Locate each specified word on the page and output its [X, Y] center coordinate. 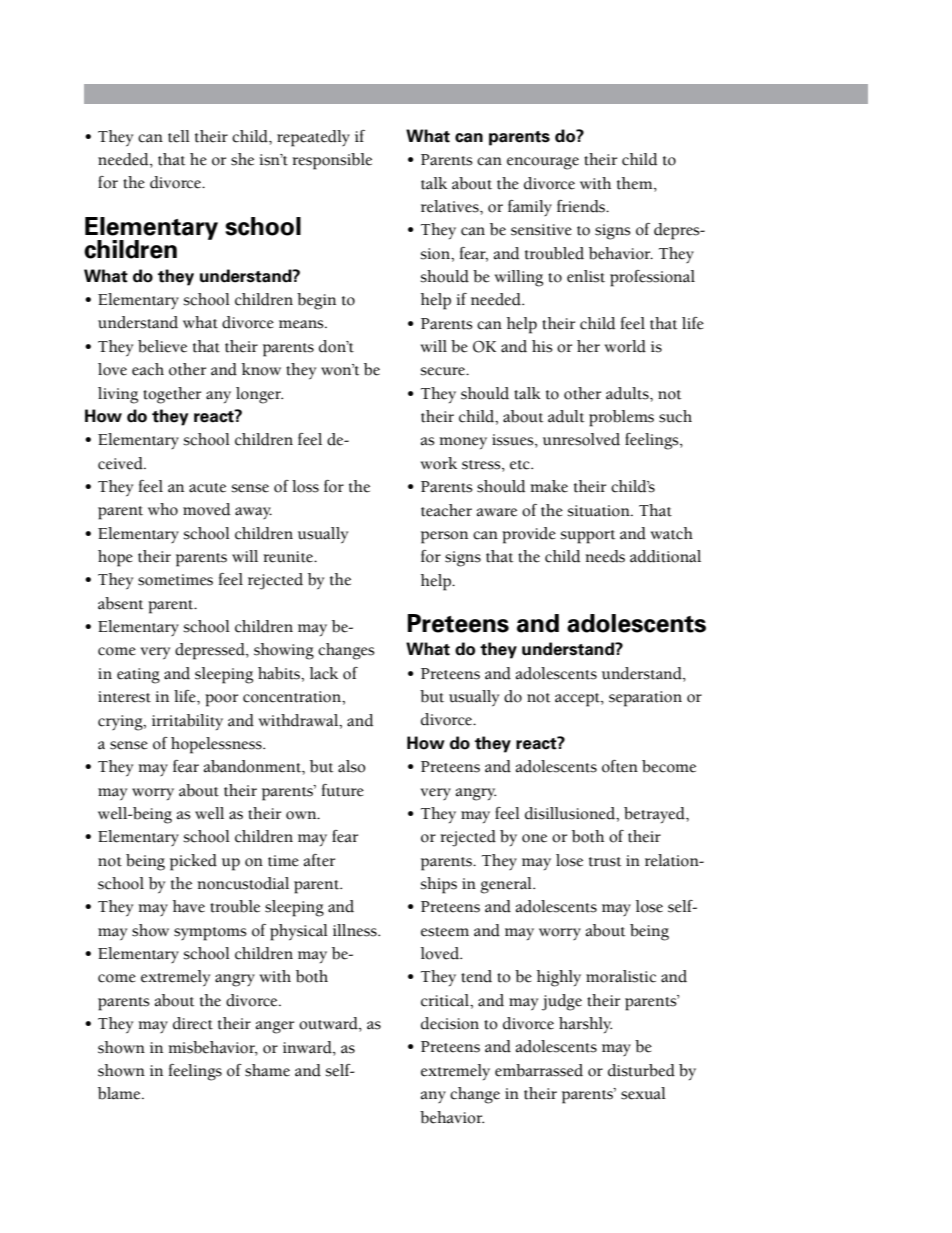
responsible [332, 161]
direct [193, 1023]
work [439, 463]
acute [207, 488]
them [636, 183]
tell [179, 136]
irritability [187, 722]
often [620, 766]
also [352, 766]
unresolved [581, 439]
